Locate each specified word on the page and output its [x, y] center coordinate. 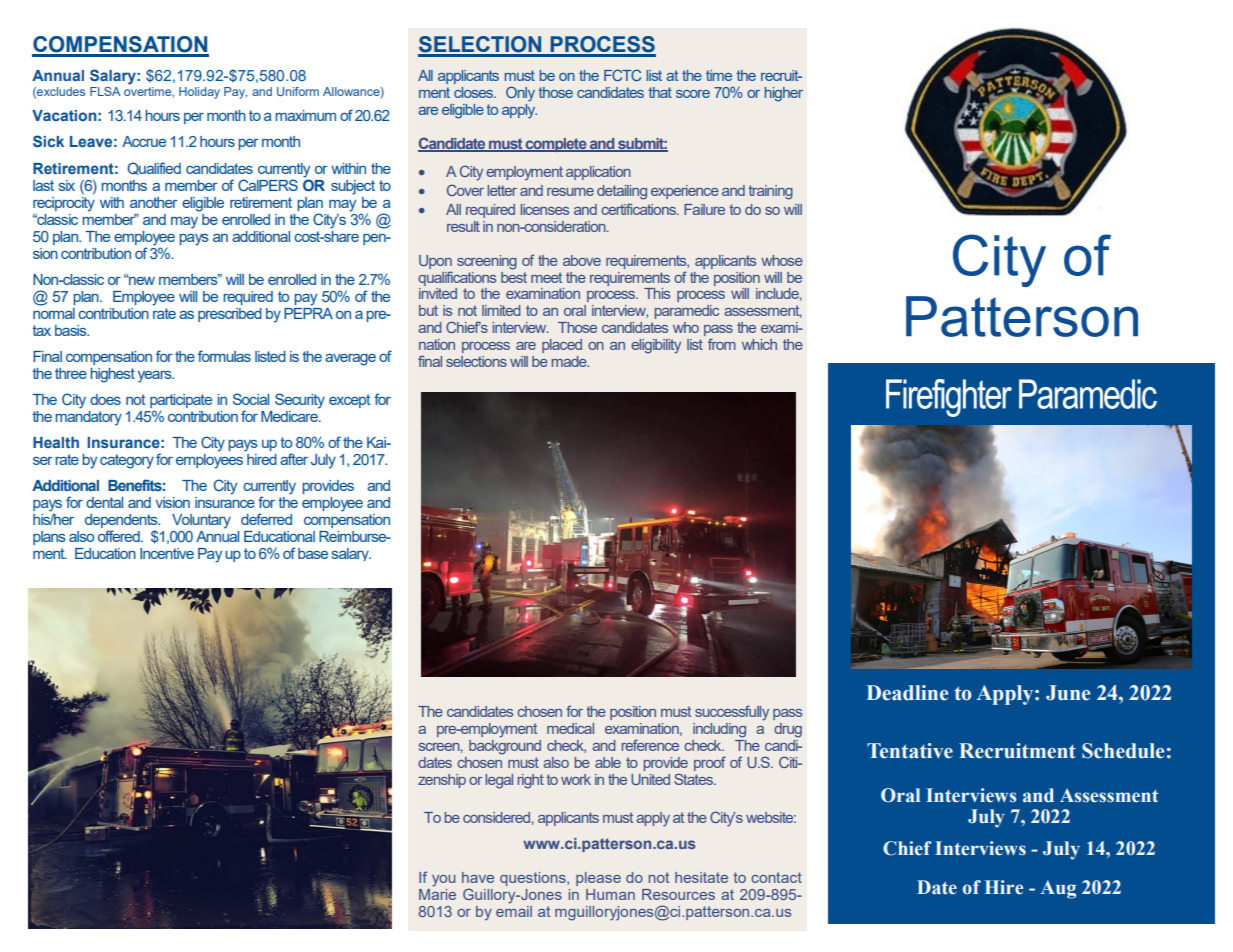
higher [784, 94]
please [598, 879]
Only [520, 94]
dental [104, 502]
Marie [437, 894]
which [759, 344]
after [294, 459]
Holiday [199, 93]
